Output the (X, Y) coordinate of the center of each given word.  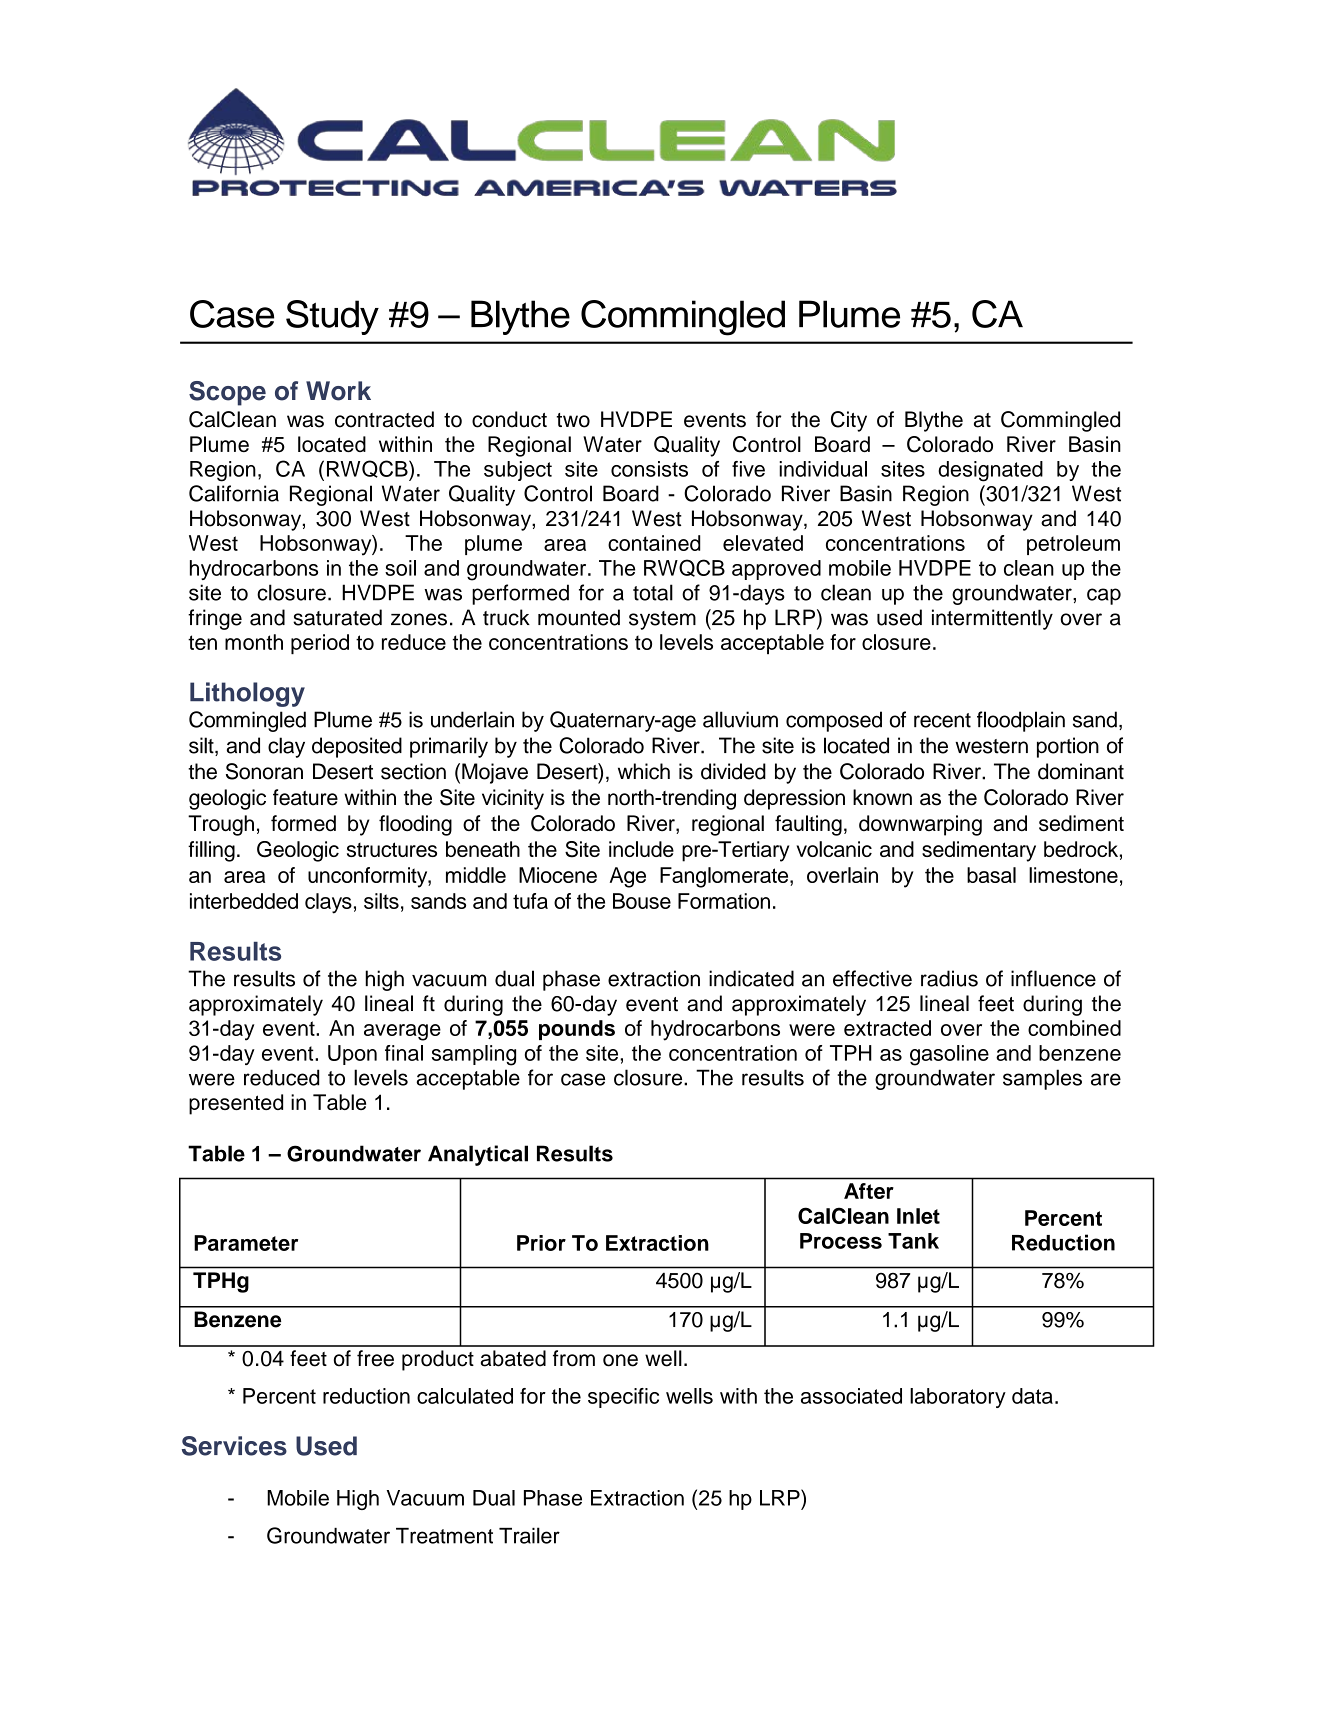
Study (332, 317)
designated (990, 471)
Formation (724, 901)
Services (234, 1446)
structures (392, 849)
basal (991, 875)
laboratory (958, 1398)
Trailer (529, 1535)
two (573, 420)
